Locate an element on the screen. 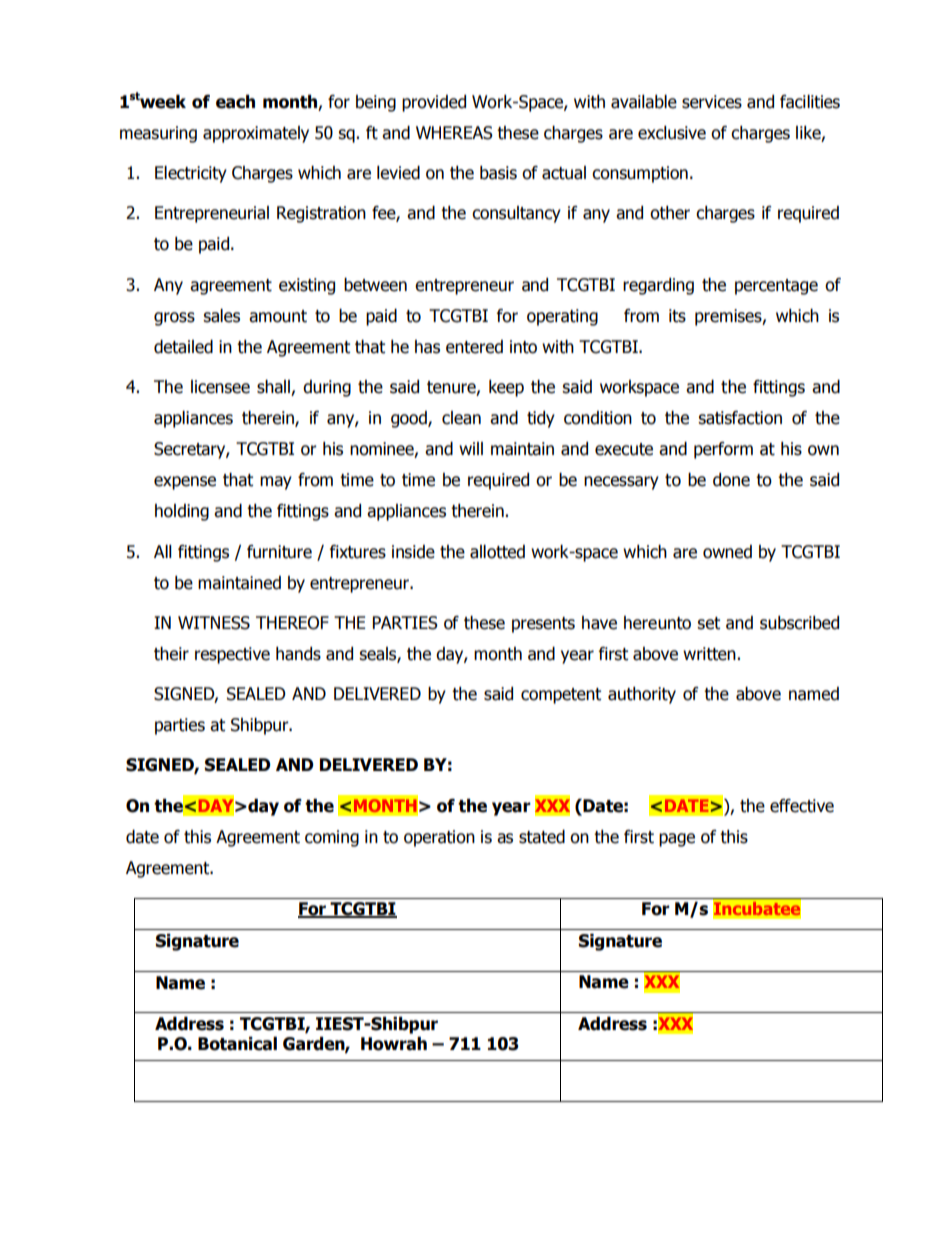  its is located at coordinates (677, 316).
